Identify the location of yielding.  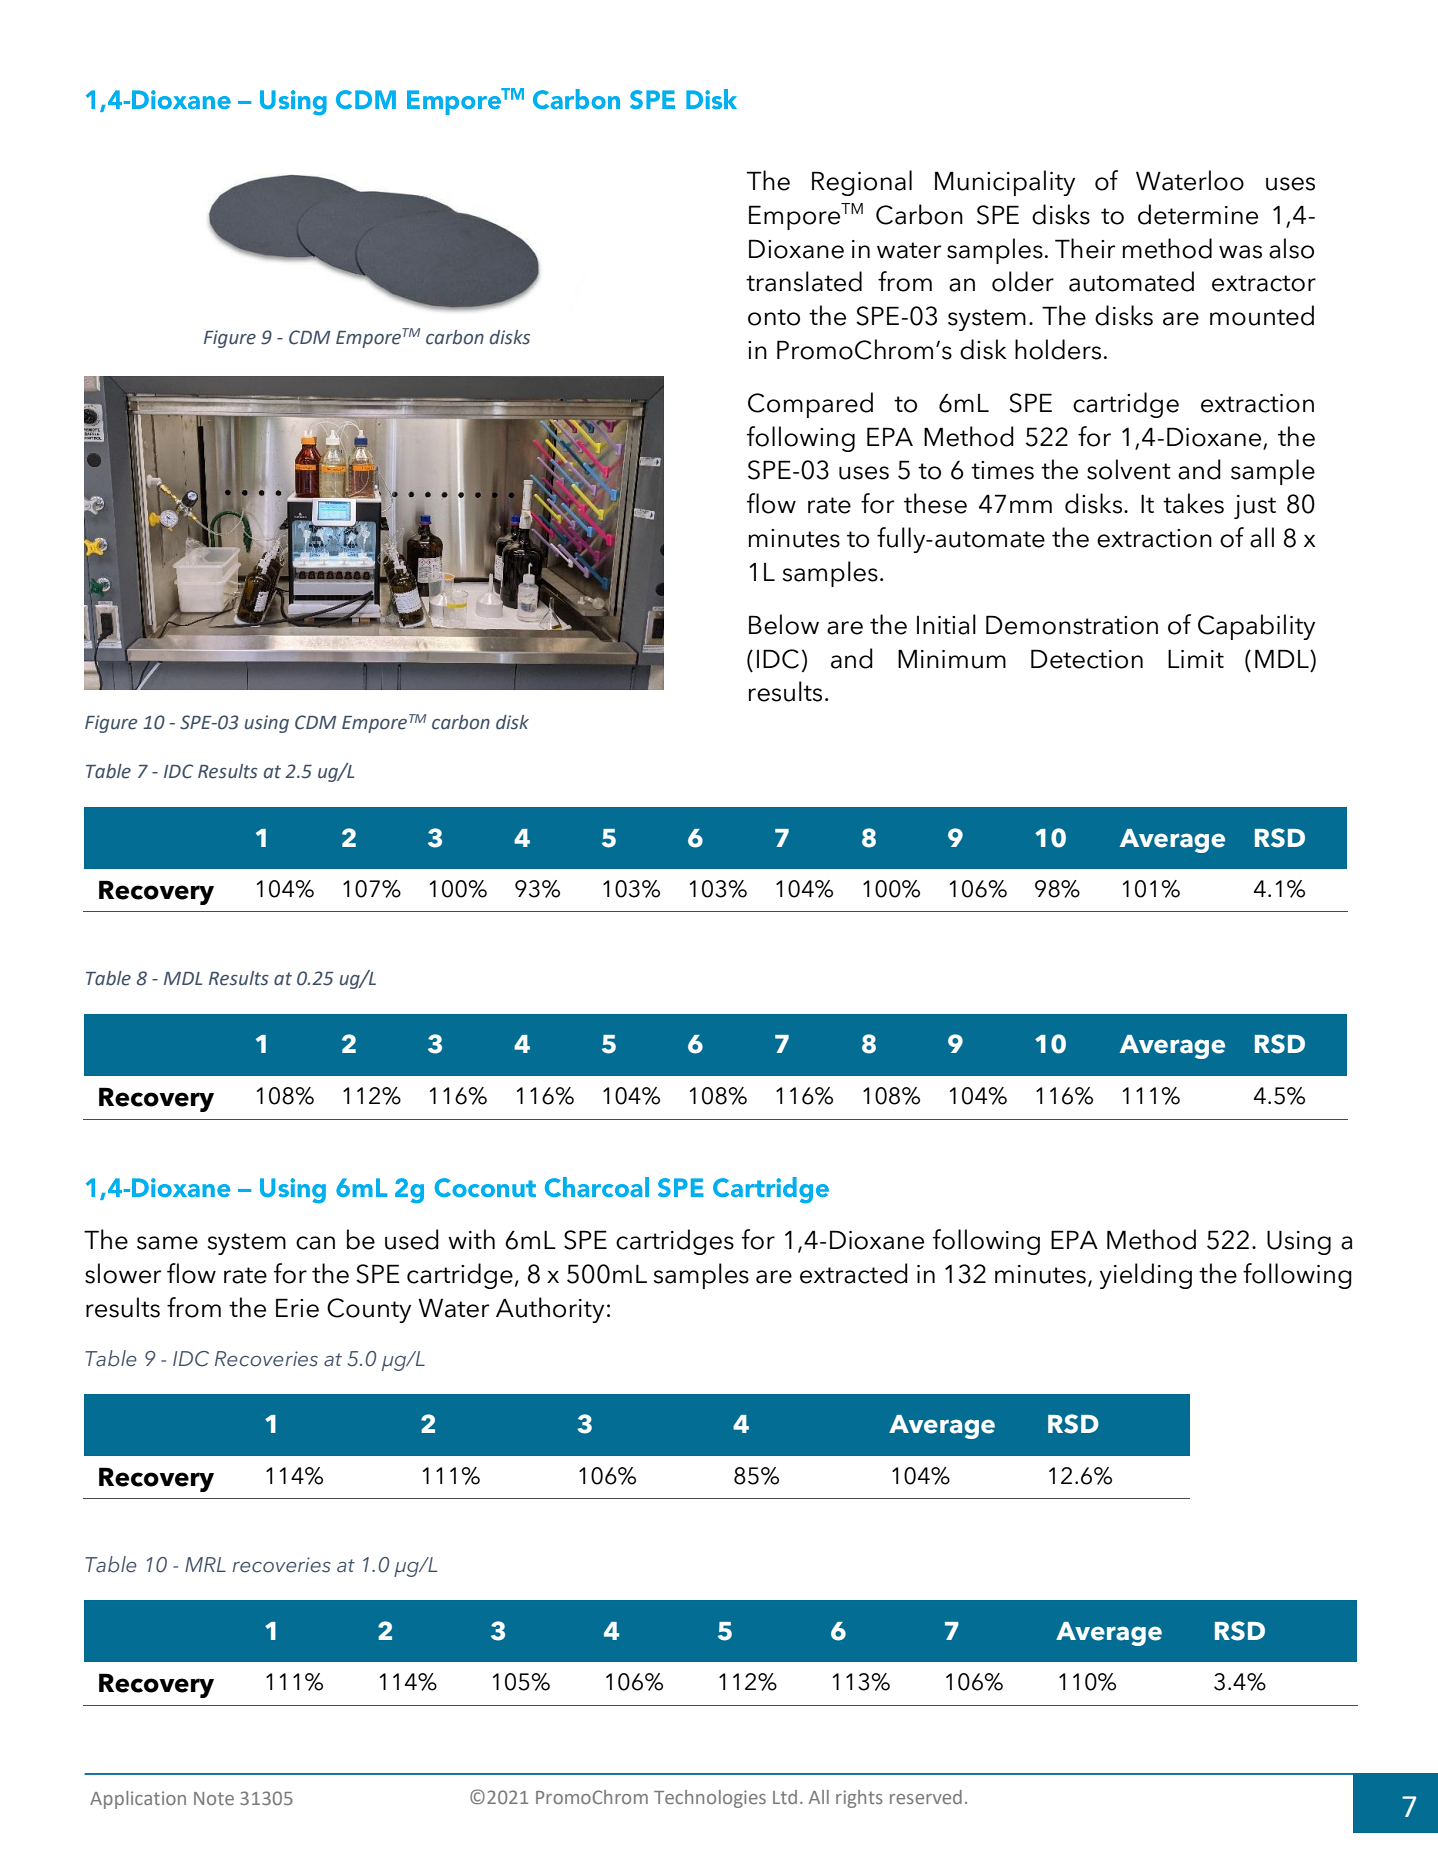
(1146, 1276).
